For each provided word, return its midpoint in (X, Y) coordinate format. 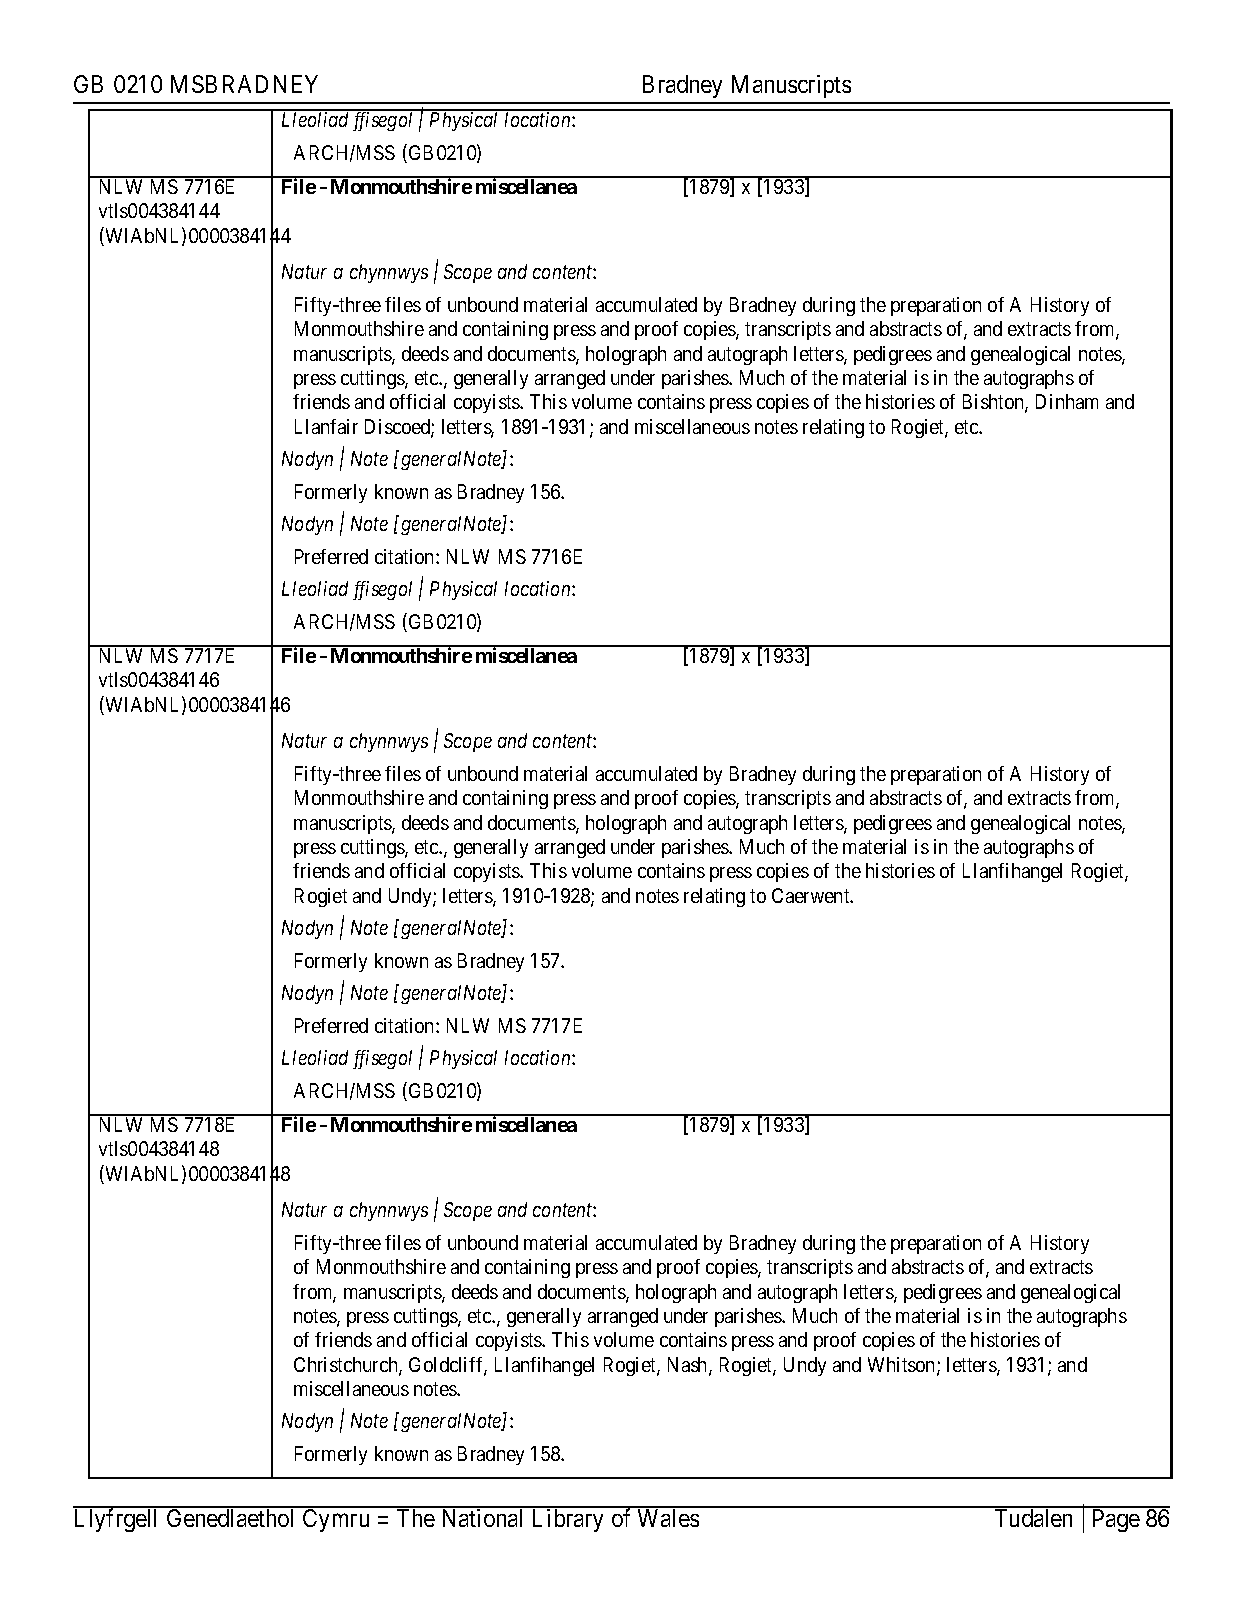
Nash (689, 1366)
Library (568, 1520)
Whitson (903, 1366)
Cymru (336, 1520)
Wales (668, 1518)
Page (1116, 1520)
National (482, 1518)
